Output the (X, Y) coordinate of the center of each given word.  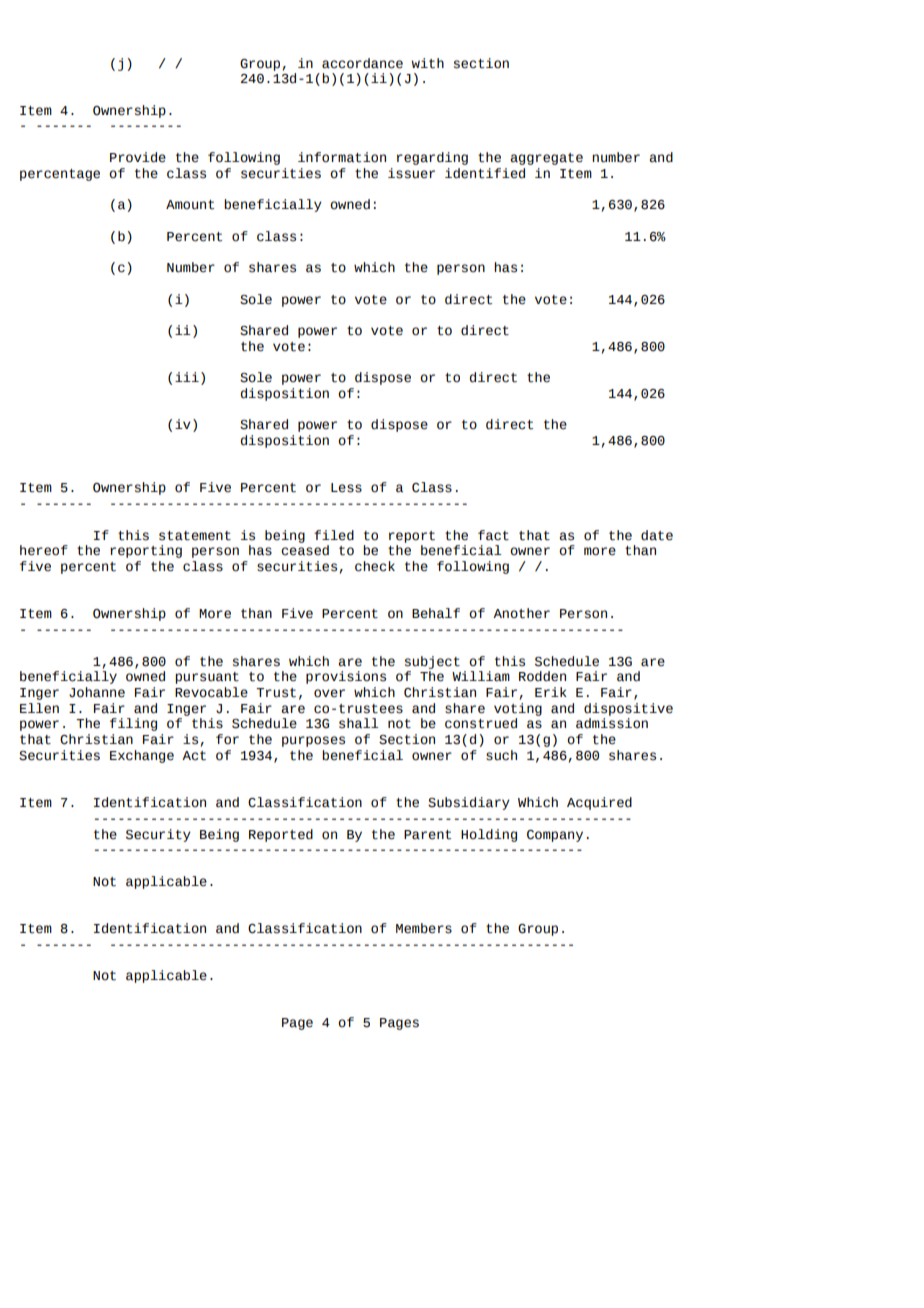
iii (187, 377)
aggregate (546, 159)
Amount (190, 205)
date (657, 535)
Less (346, 488)
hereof (44, 550)
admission (612, 723)
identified (485, 173)
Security (158, 835)
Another (521, 613)
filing (133, 724)
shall (358, 723)
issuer (411, 173)
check (375, 566)
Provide (138, 157)
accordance (362, 63)
